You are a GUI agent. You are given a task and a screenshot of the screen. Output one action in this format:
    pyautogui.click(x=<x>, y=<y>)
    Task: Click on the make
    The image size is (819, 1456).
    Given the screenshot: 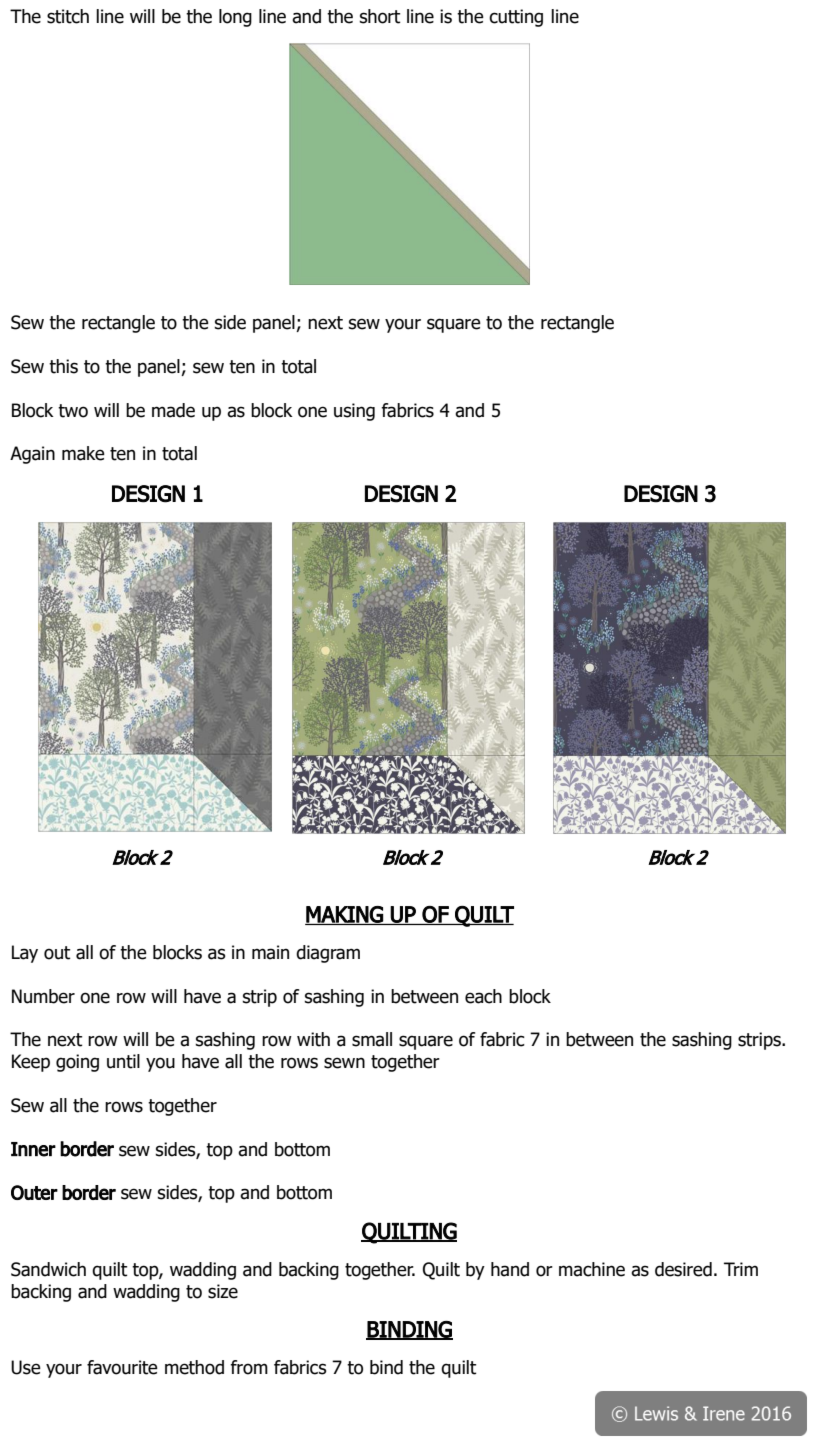 What is the action you would take?
    pyautogui.click(x=83, y=453)
